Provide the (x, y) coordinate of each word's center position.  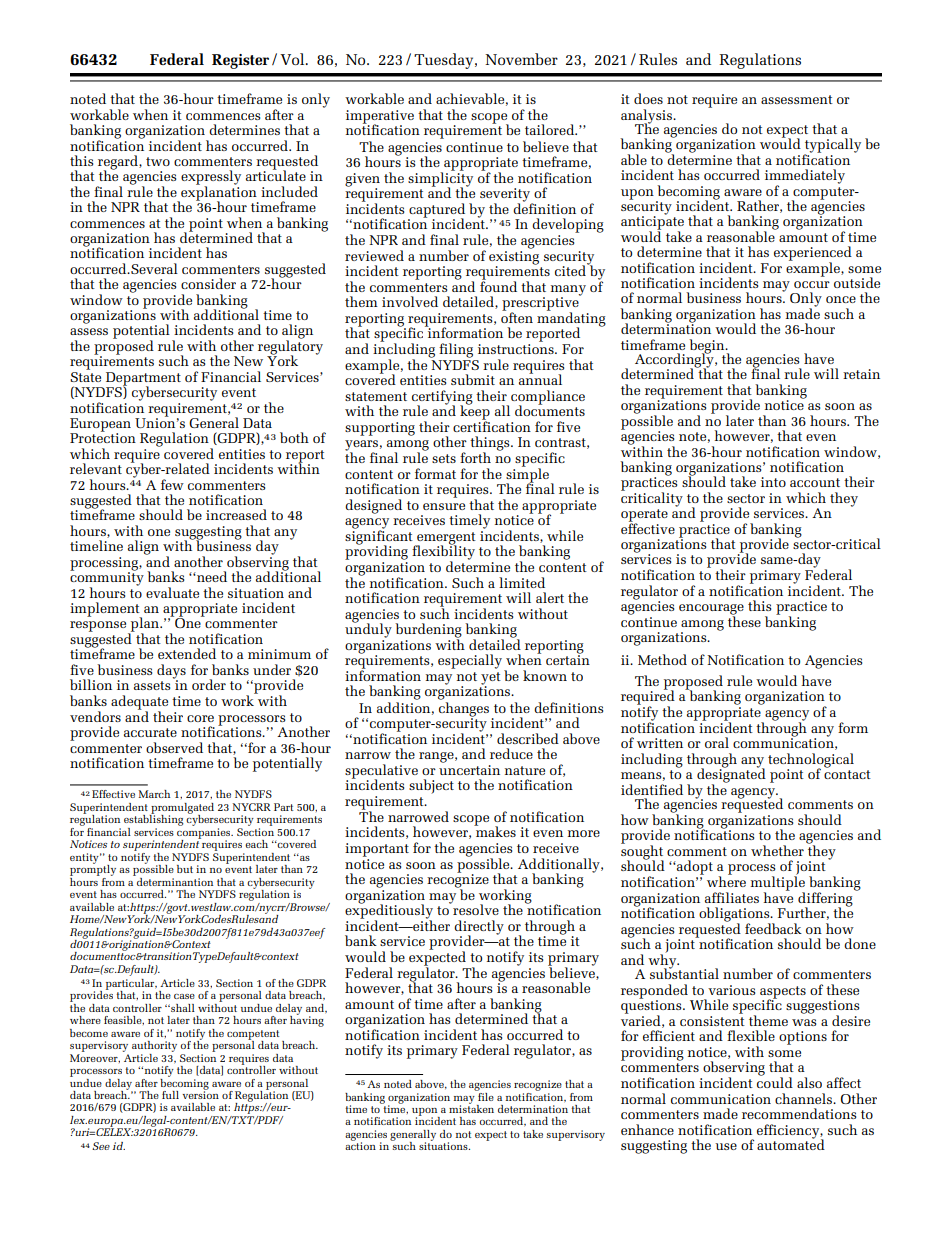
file (485, 1095)
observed (174, 747)
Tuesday (445, 61)
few (172, 484)
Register (240, 61)
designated (731, 775)
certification (492, 425)
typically (832, 146)
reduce (511, 753)
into (773, 482)
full (170, 1095)
